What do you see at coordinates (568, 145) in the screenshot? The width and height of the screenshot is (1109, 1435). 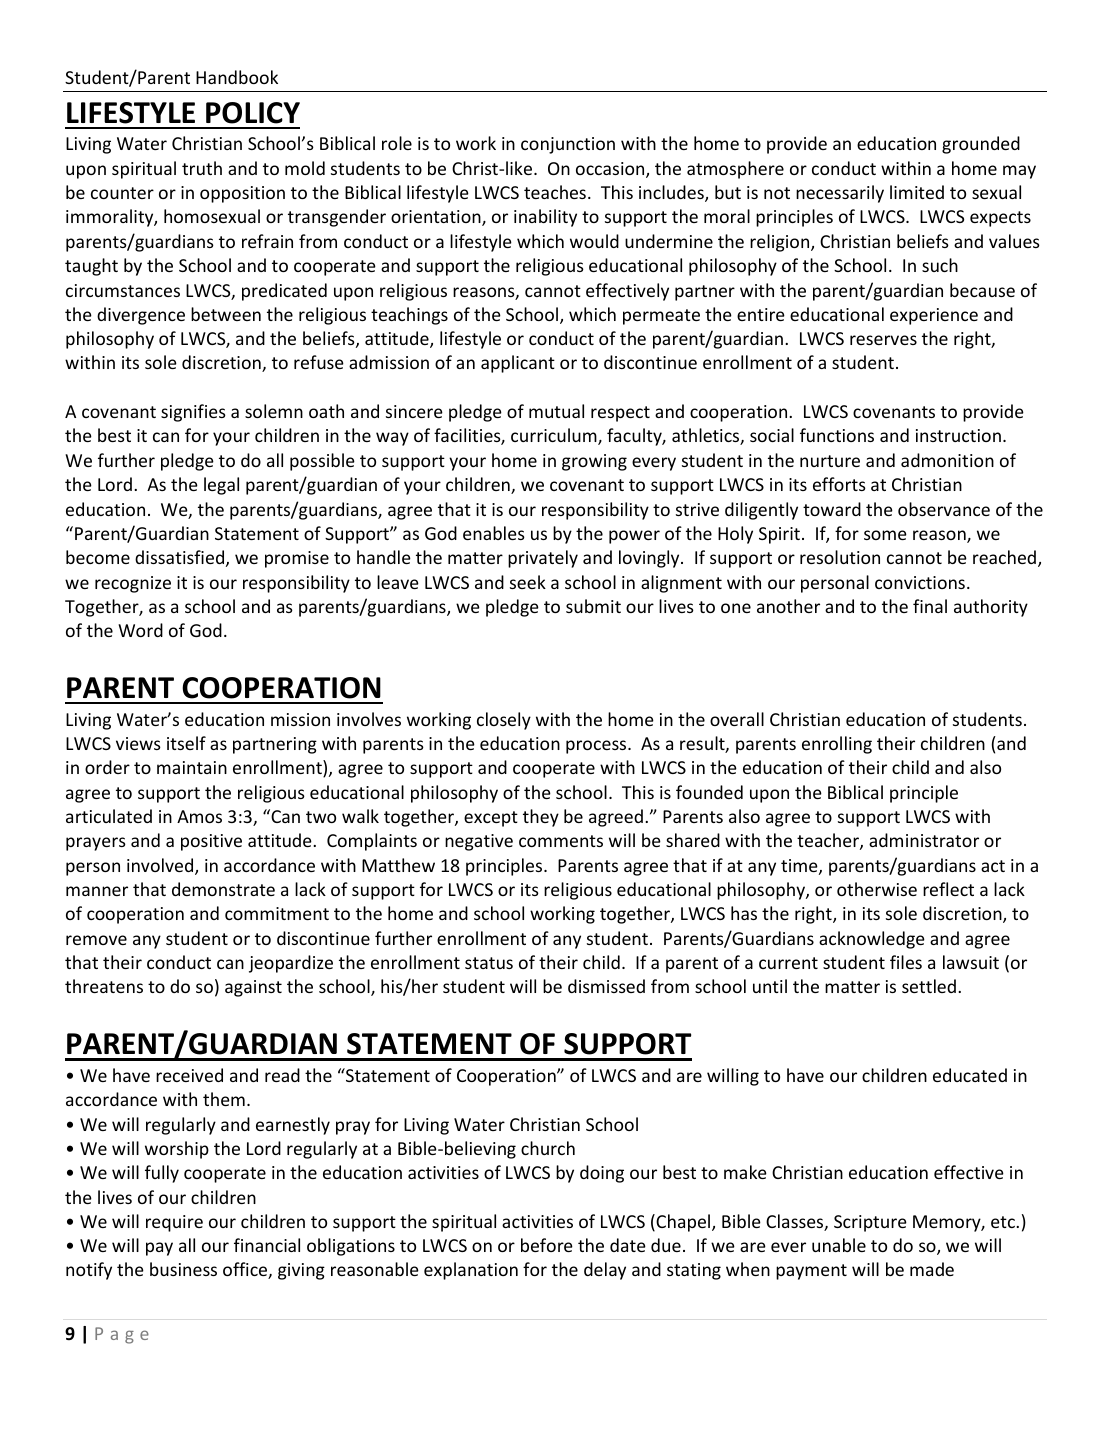 I see `conjunction` at bounding box center [568, 145].
